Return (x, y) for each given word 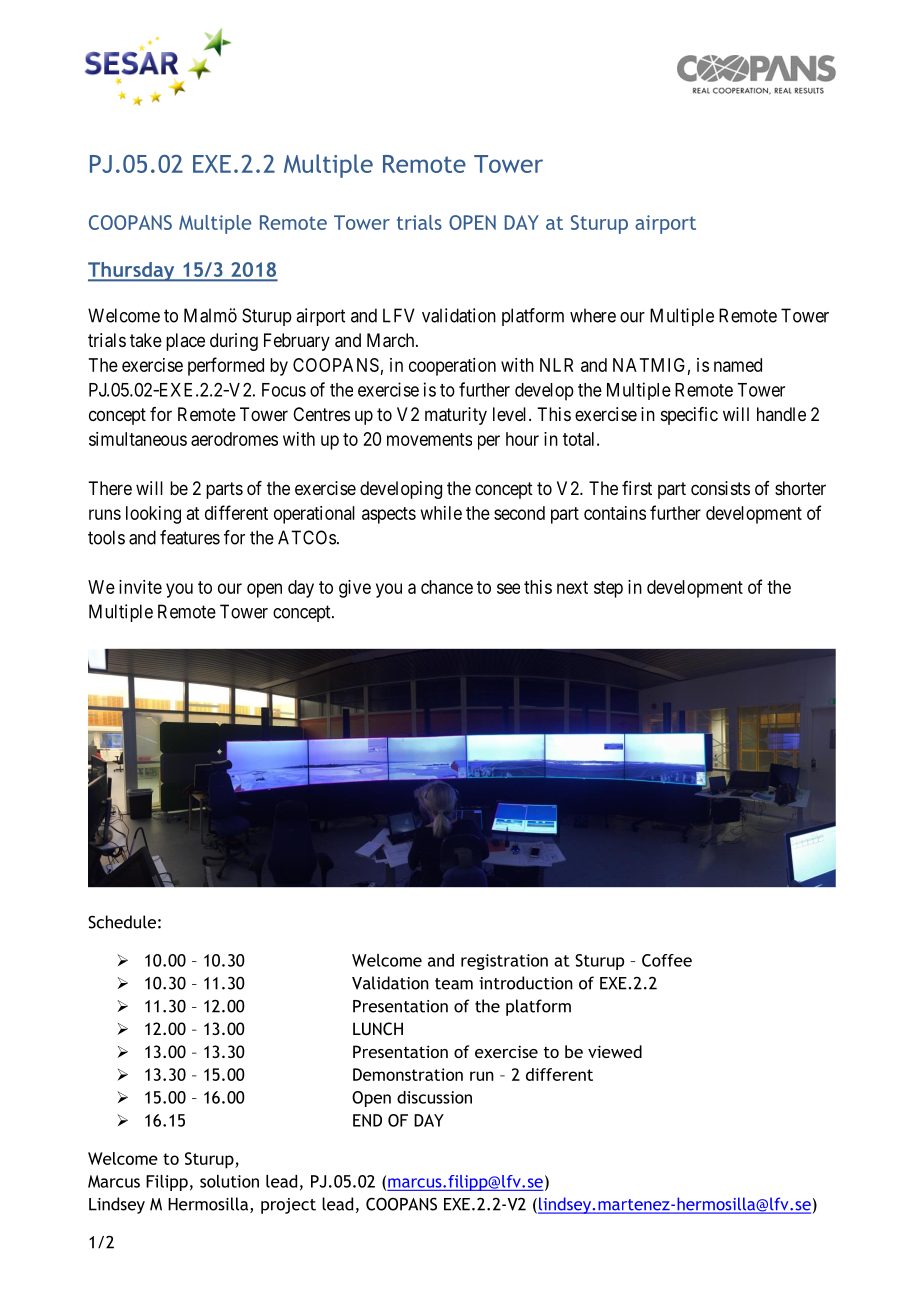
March (392, 340)
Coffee (667, 960)
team (454, 984)
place (185, 342)
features (190, 537)
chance (447, 587)
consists (720, 488)
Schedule (122, 922)
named (738, 365)
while (441, 513)
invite (140, 587)
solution (229, 1181)
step (608, 589)
